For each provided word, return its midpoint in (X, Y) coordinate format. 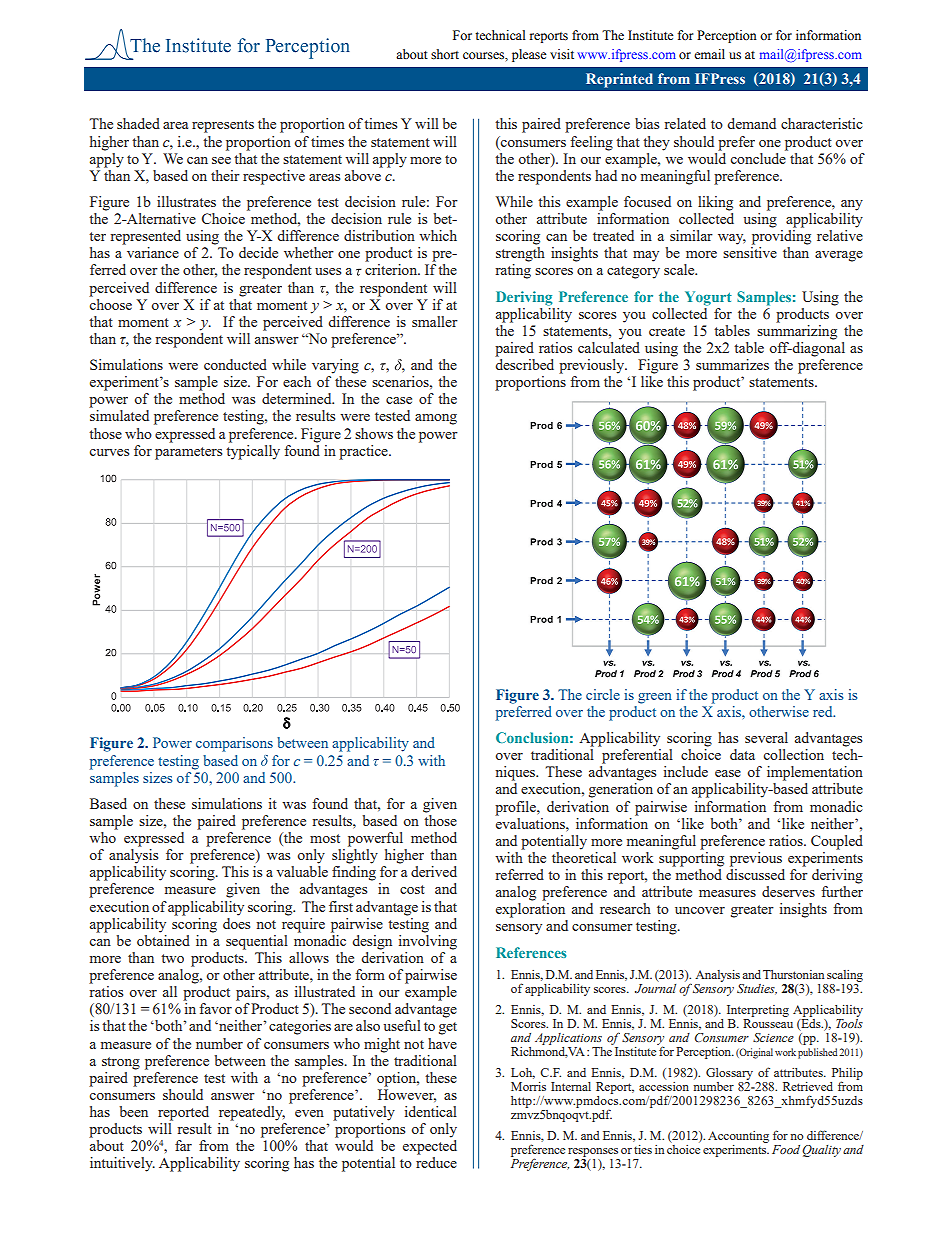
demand (751, 123)
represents (223, 126)
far (183, 1145)
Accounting (738, 1137)
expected (430, 1147)
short (445, 54)
